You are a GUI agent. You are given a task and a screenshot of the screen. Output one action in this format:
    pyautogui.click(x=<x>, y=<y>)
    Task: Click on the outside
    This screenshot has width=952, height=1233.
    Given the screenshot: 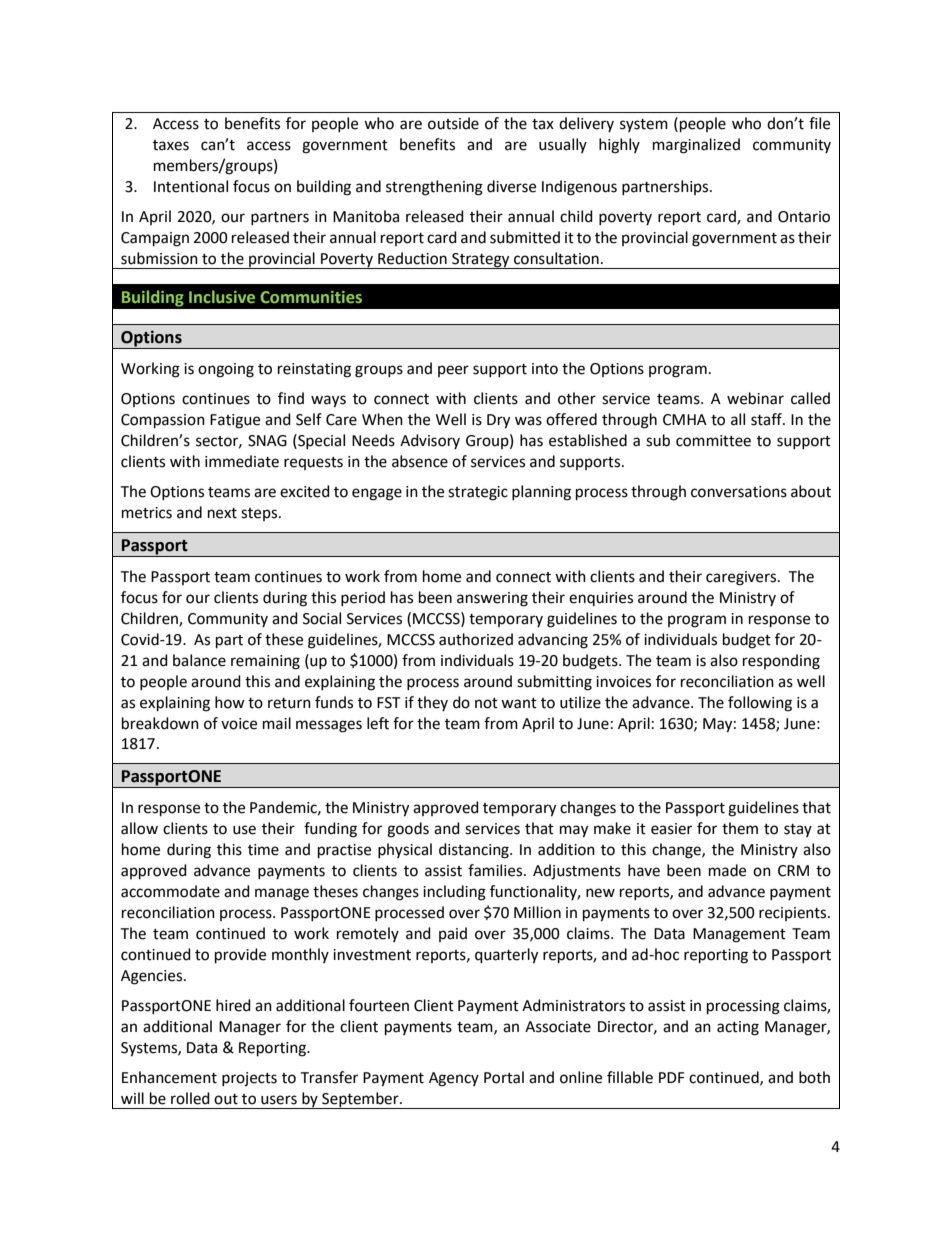 What is the action you would take?
    pyautogui.click(x=453, y=123)
